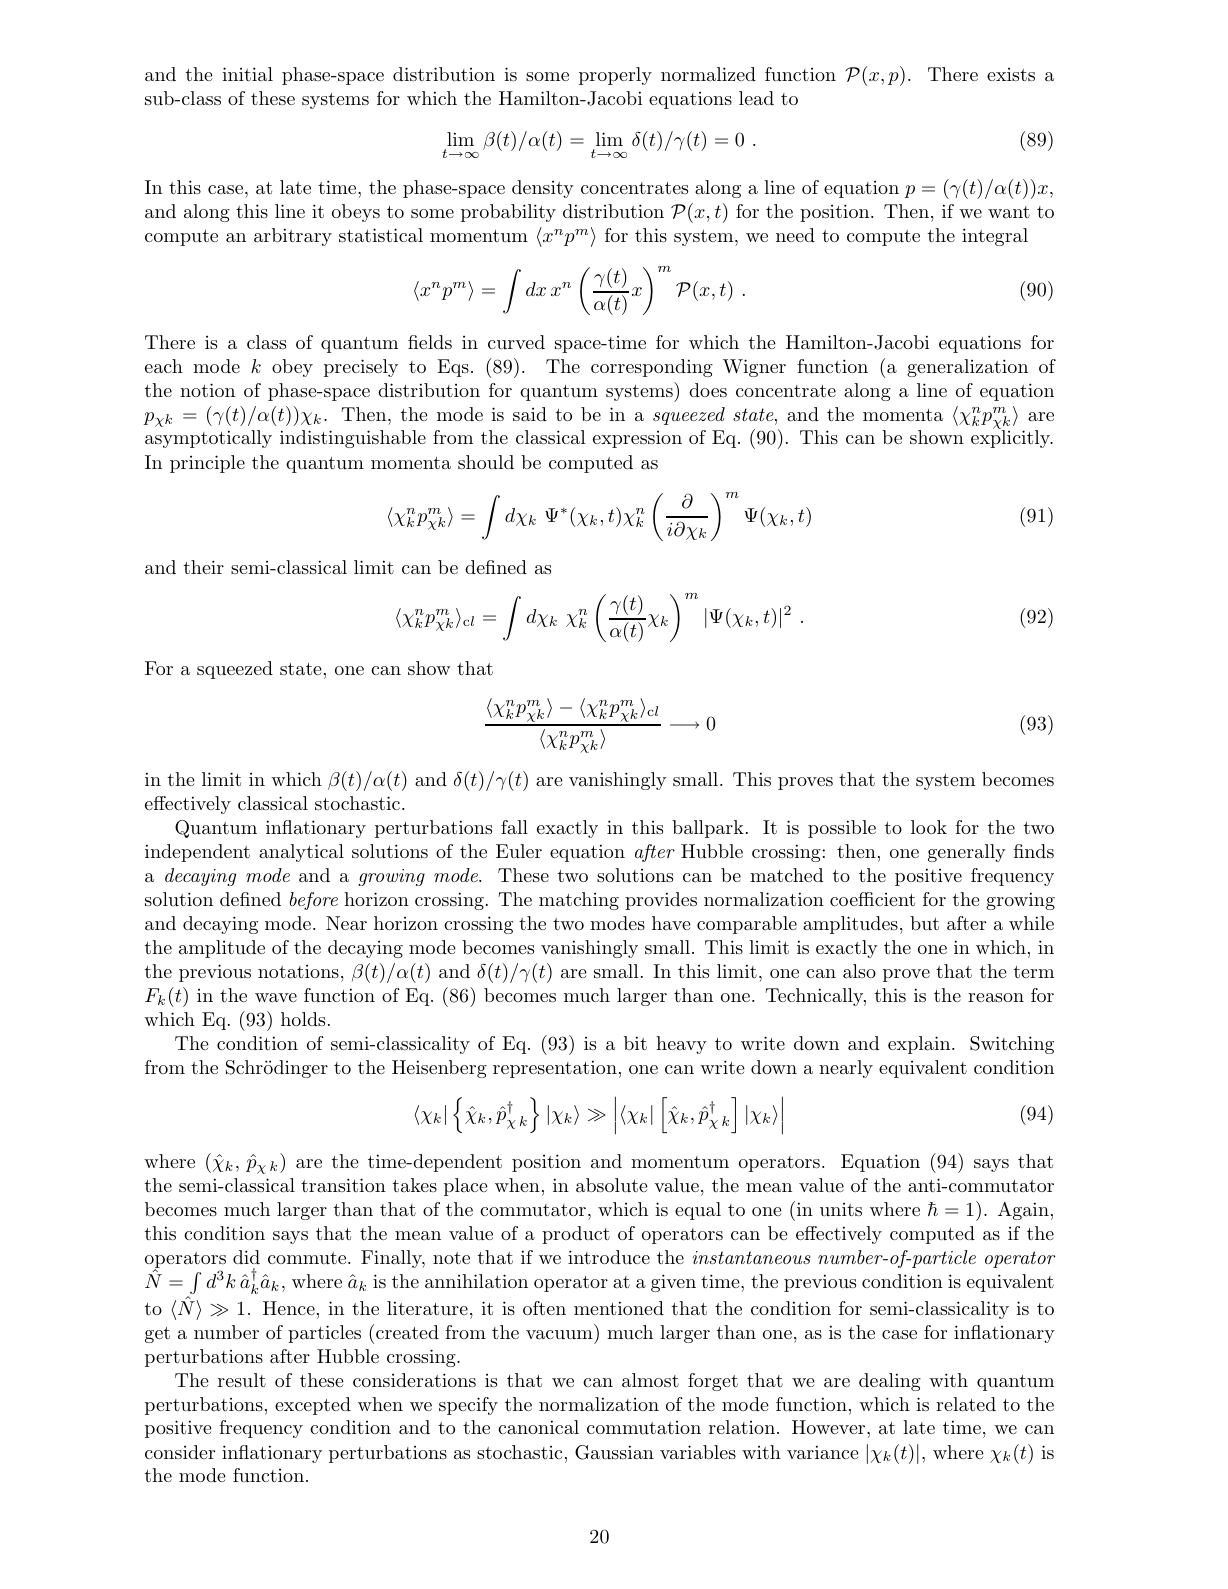 This page has height=1589, width=1228. Describe the element at coordinates (637, 439) in the page. I see `expression` at that location.
